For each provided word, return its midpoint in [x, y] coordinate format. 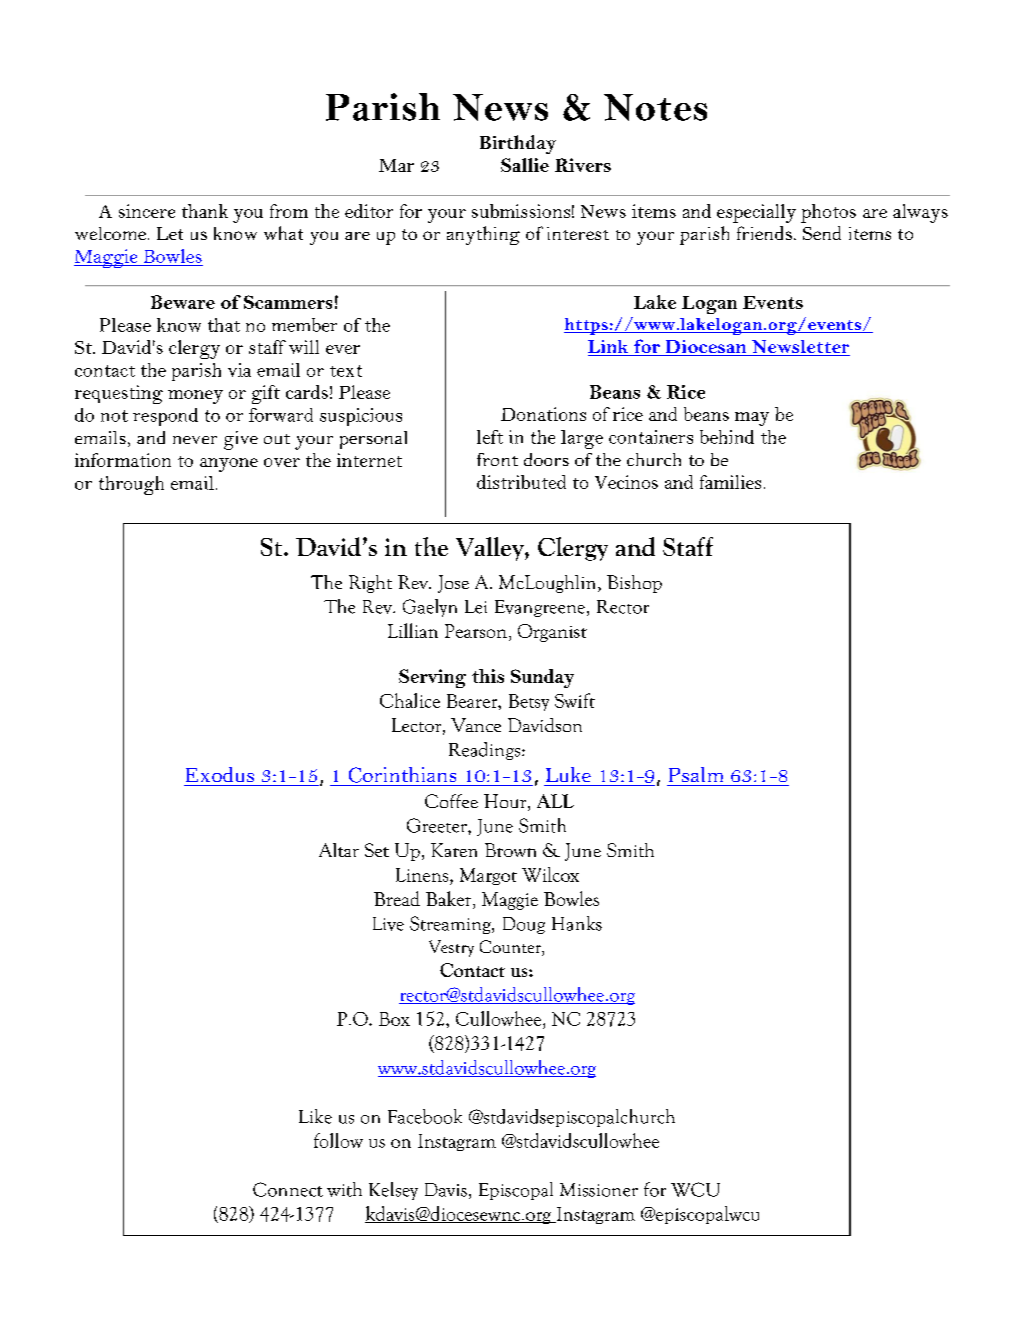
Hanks [577, 923]
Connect [288, 1189]
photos [828, 213]
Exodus [220, 774]
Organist [552, 633]
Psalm [696, 774]
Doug [524, 925]
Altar [339, 850]
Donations [543, 414]
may [752, 419]
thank [205, 211]
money [195, 397]
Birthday [518, 144]
